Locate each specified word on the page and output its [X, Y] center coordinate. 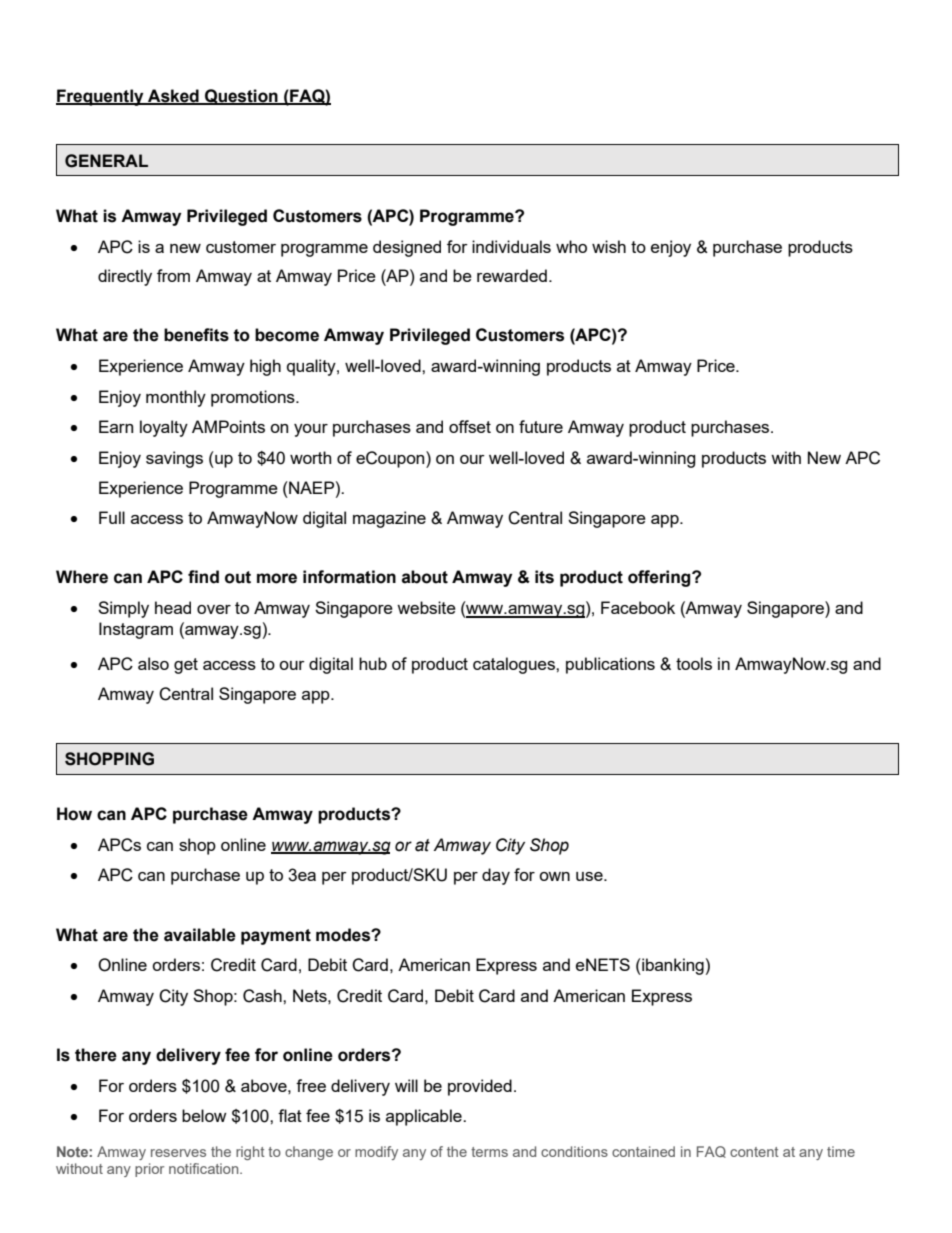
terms [489, 1152]
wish [609, 246]
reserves [178, 1153]
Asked [173, 96]
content [754, 1152]
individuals [511, 246]
